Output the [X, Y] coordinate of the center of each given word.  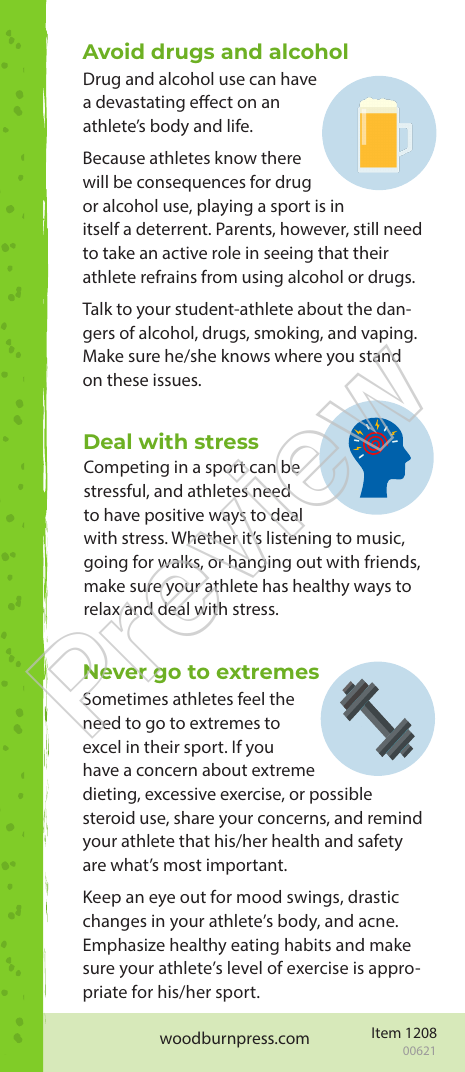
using [263, 278]
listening [299, 539]
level [245, 967]
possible [341, 795]
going [105, 563]
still [366, 228]
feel [250, 698]
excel [101, 746]
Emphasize [124, 946]
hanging [260, 563]
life [239, 125]
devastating [140, 103]
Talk [97, 308]
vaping [388, 334]
